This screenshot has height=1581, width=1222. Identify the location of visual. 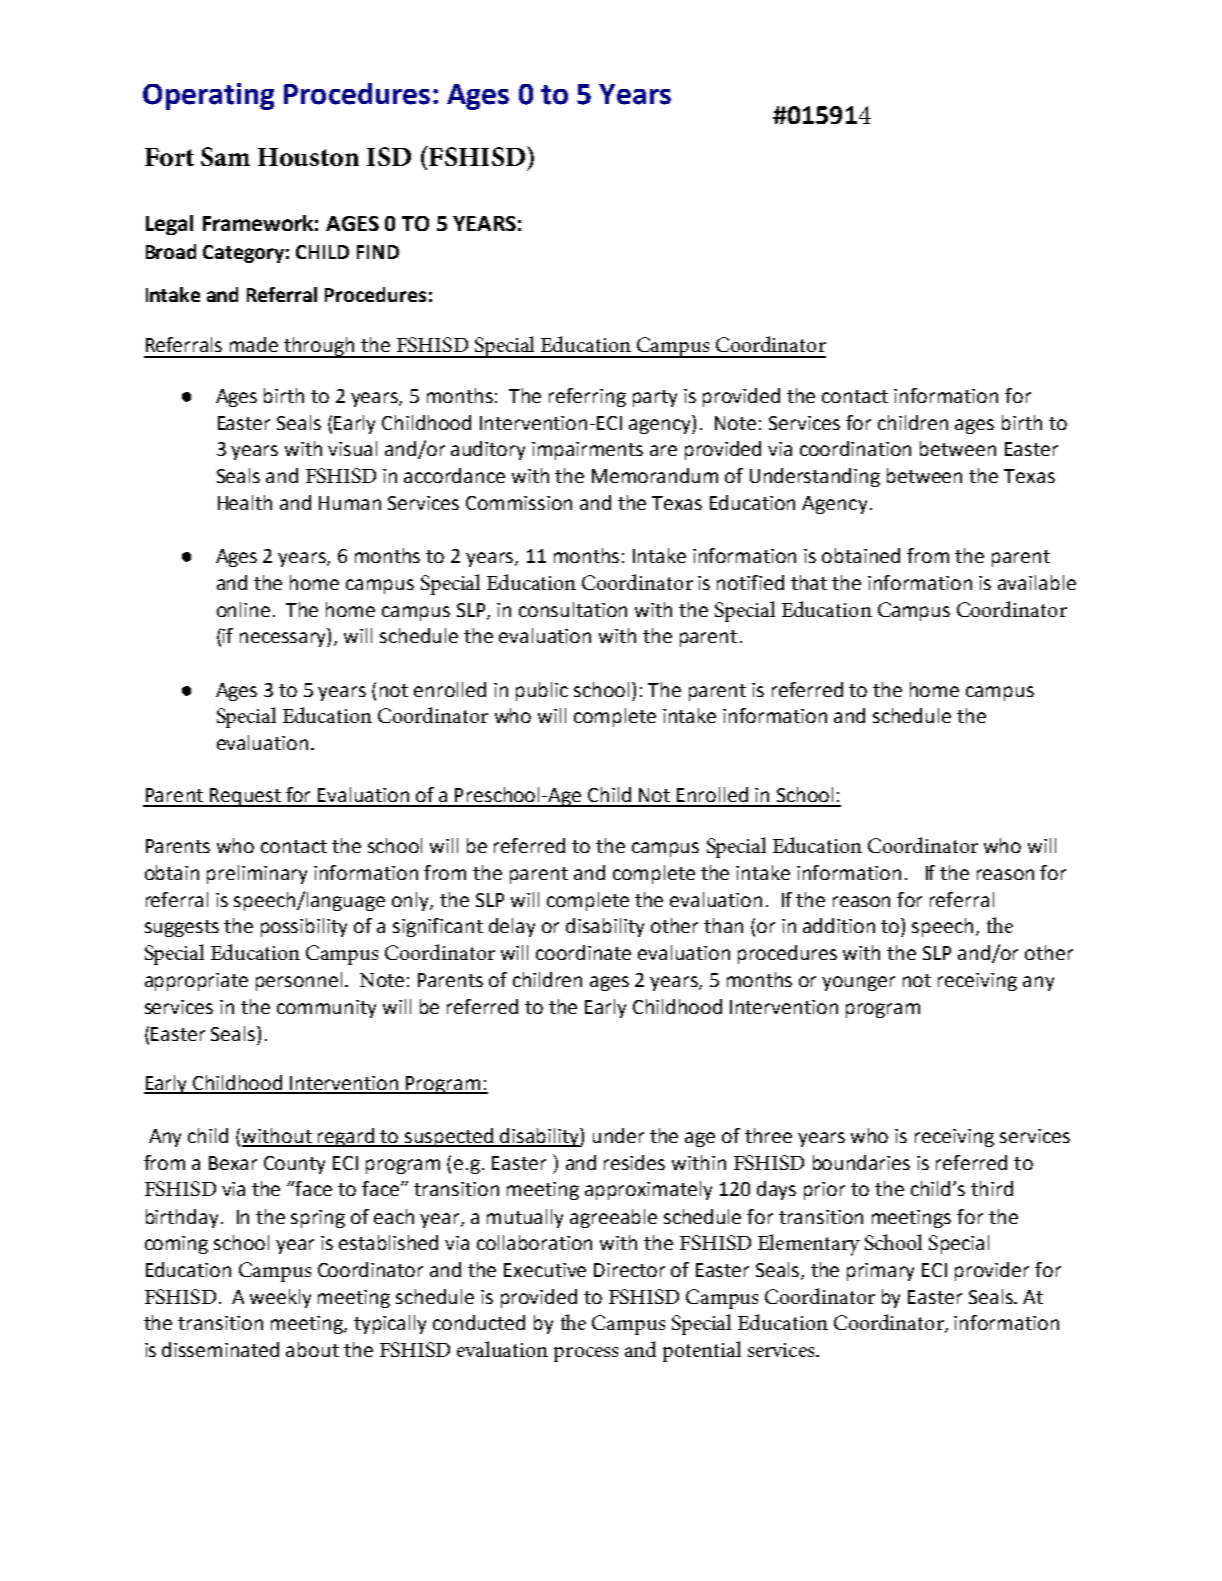
(352, 448).
